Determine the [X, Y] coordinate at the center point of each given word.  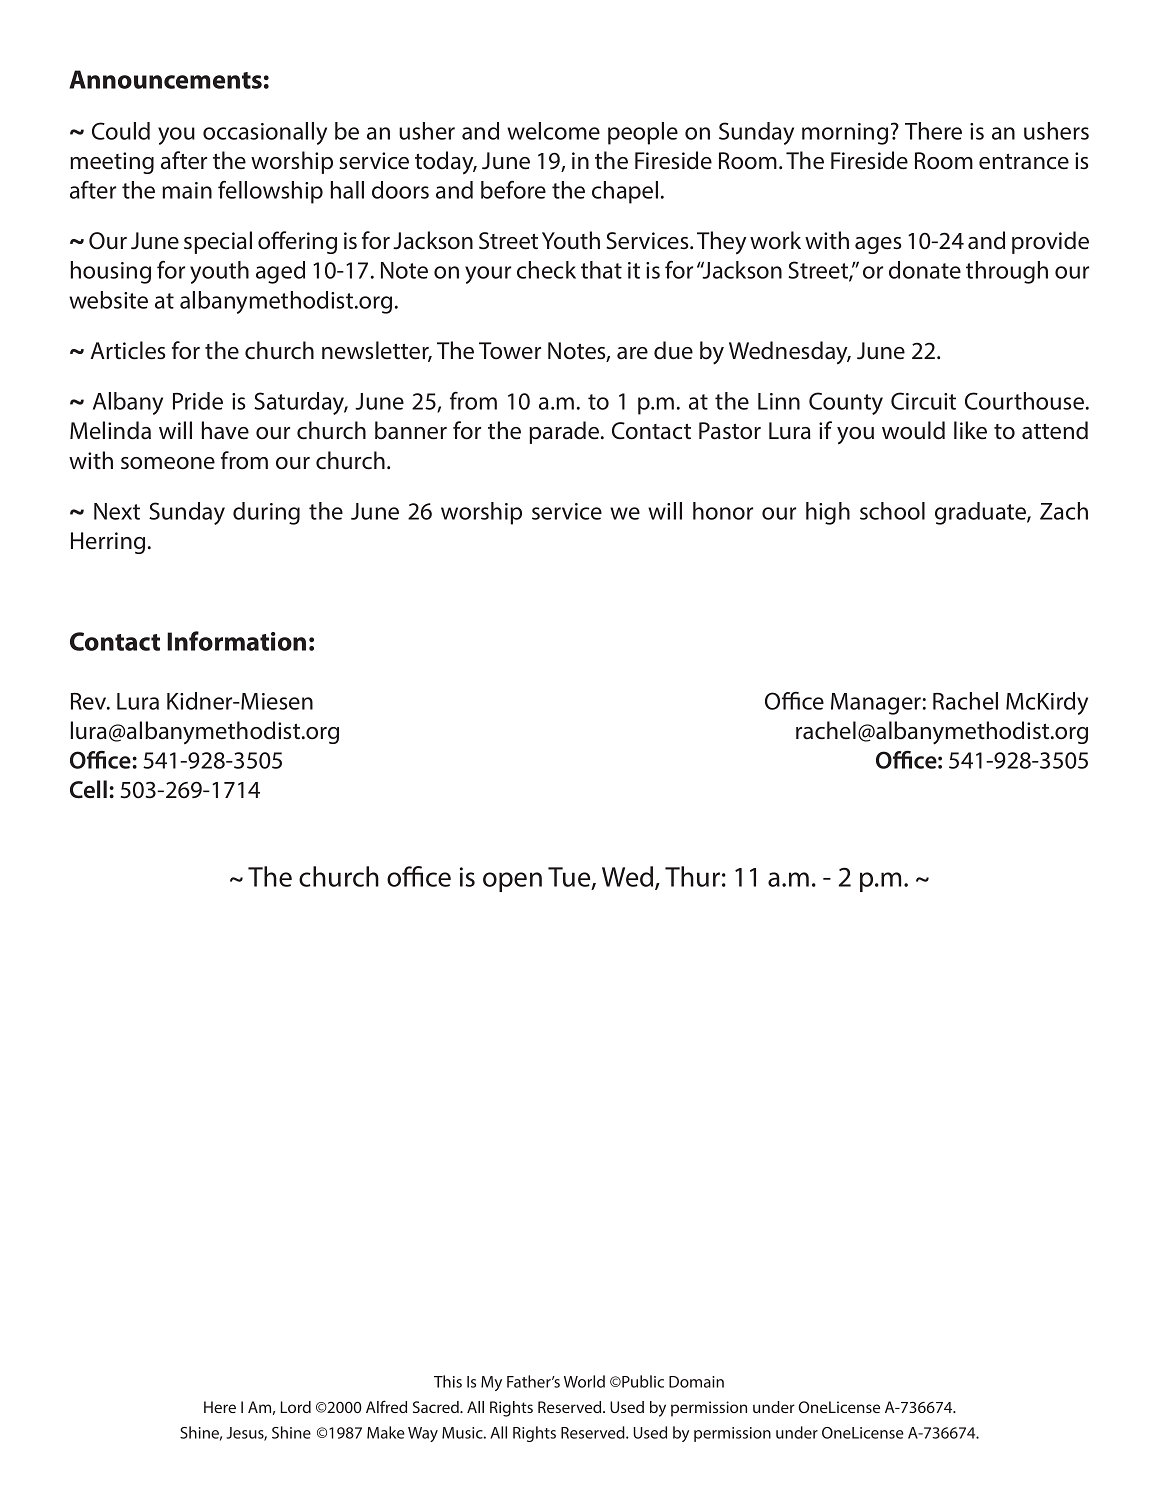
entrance [1024, 162]
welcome [553, 131]
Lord [296, 1407]
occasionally [265, 133]
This [448, 1381]
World [584, 1381]
